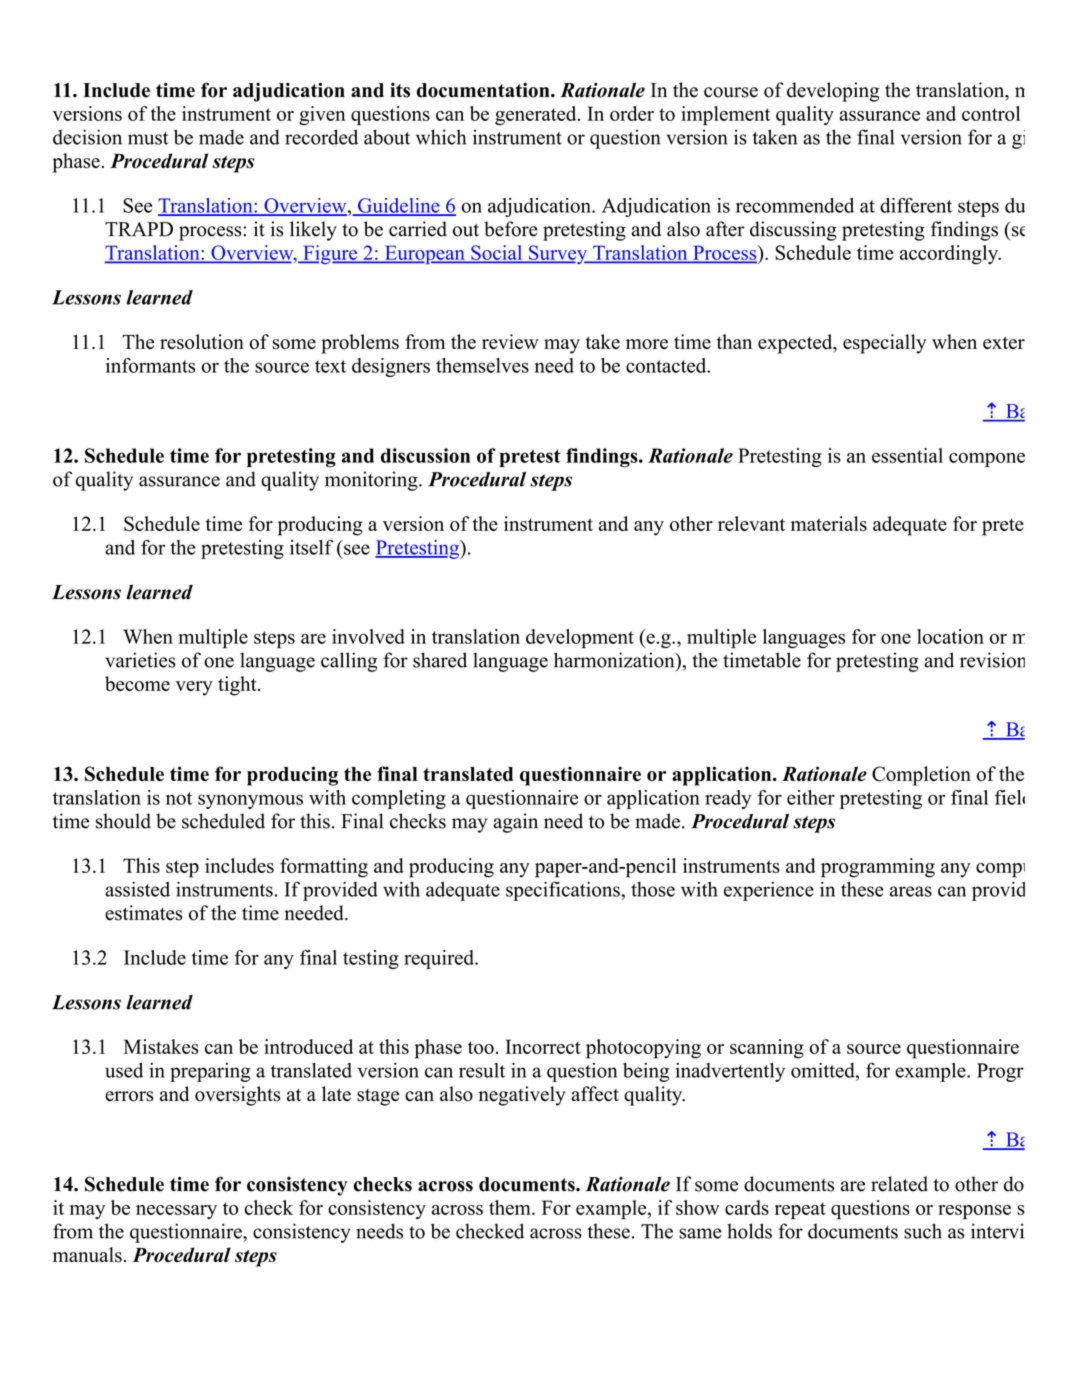 The height and width of the image is (1384, 1070). What do you see at coordinates (911, 891) in the image?
I see `areas` at bounding box center [911, 891].
